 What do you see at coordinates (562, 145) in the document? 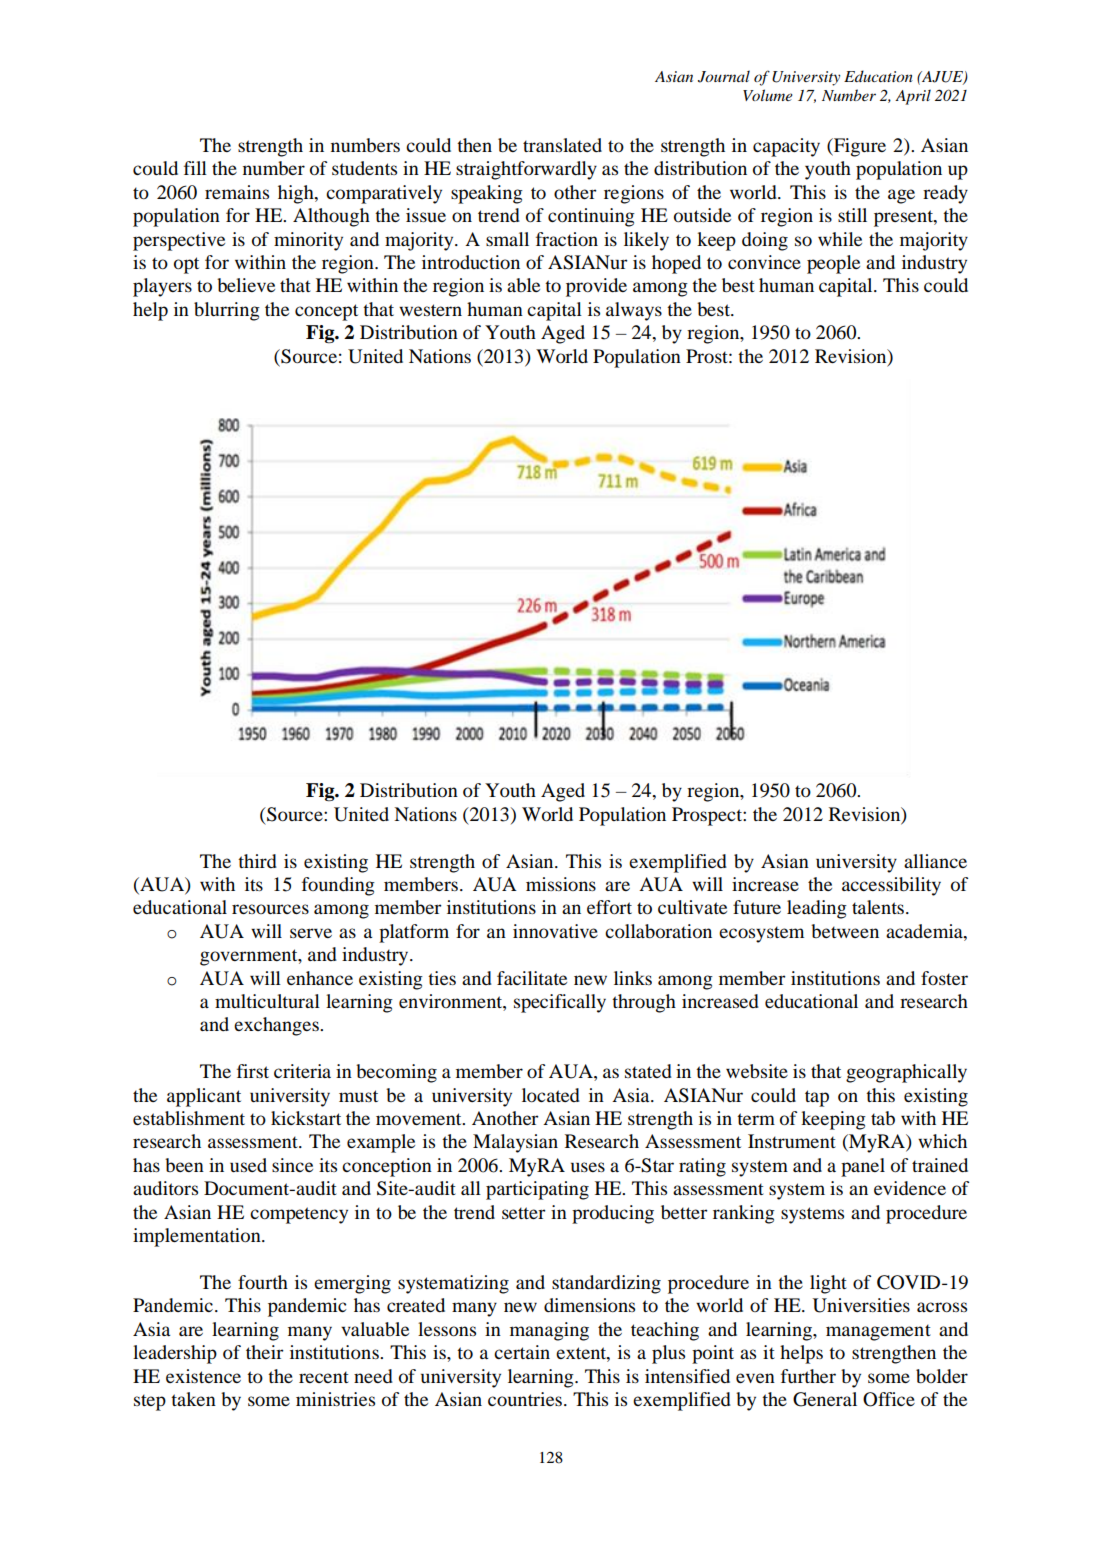
I see `translated` at bounding box center [562, 145].
